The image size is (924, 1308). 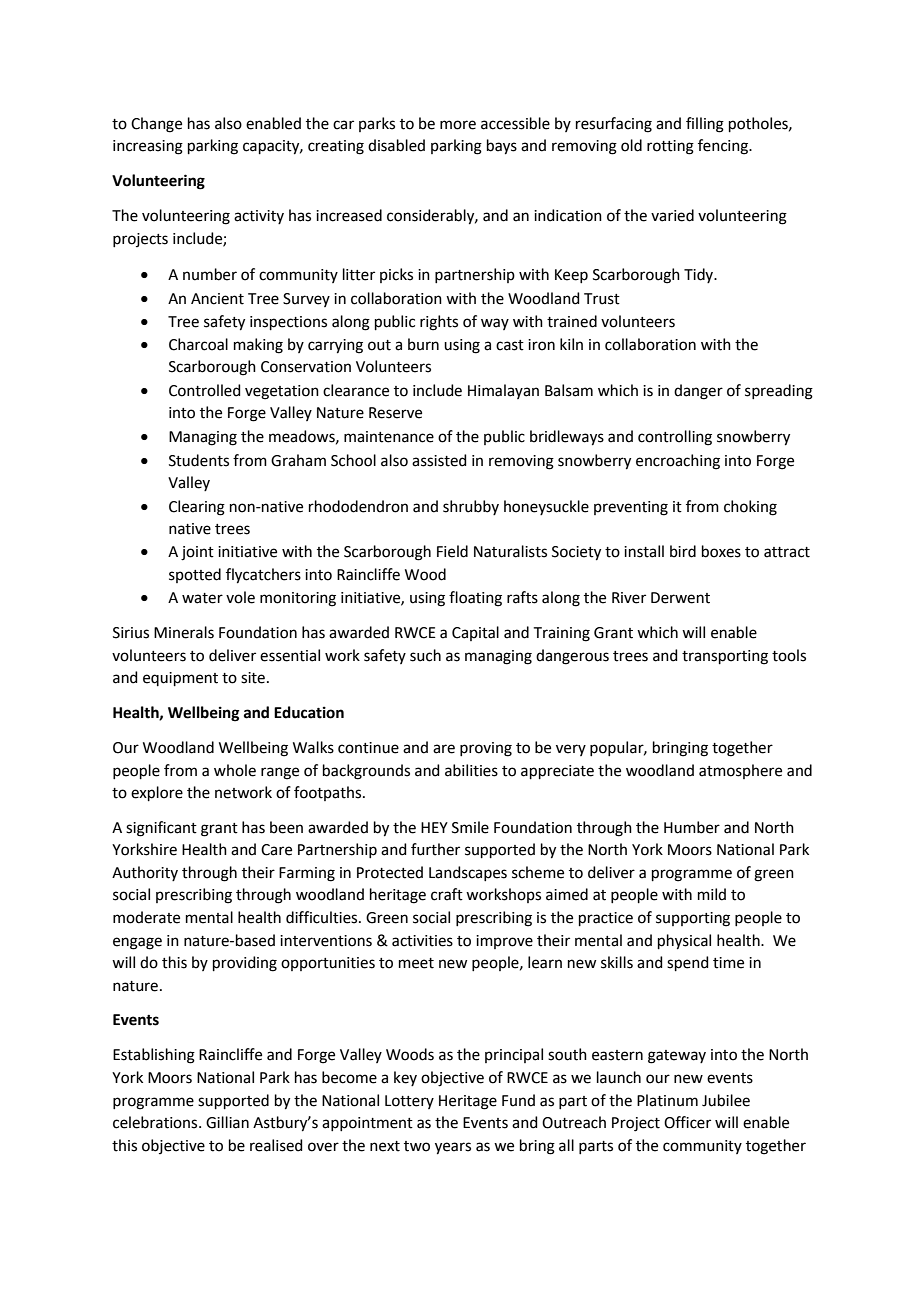 What do you see at coordinates (687, 1122) in the page?
I see `Officer` at bounding box center [687, 1122].
